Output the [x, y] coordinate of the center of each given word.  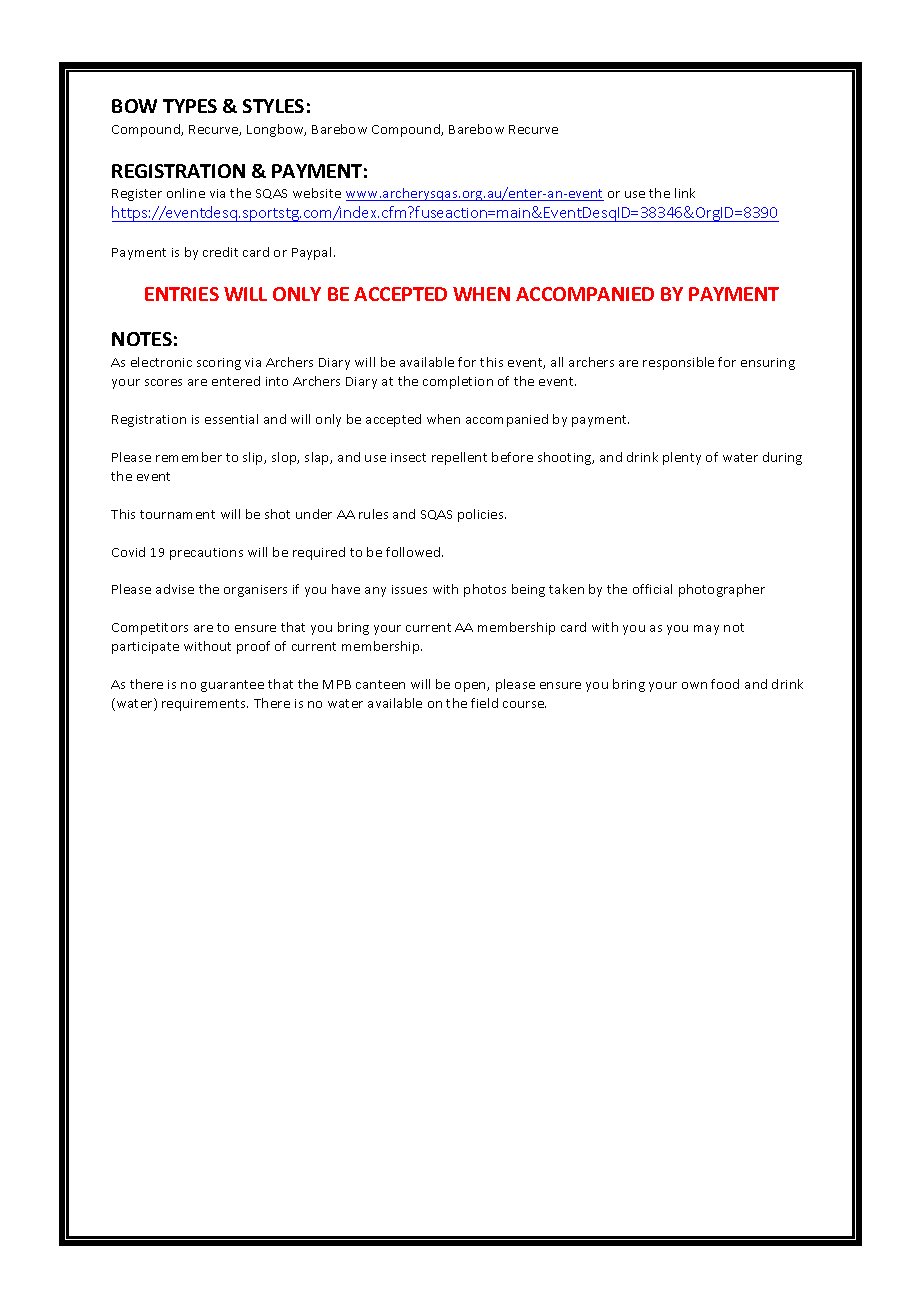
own [694, 685]
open [471, 687]
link [685, 193]
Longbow [276, 130]
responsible [678, 363]
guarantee [232, 686]
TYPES [190, 106]
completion [458, 382]
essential [231, 419]
